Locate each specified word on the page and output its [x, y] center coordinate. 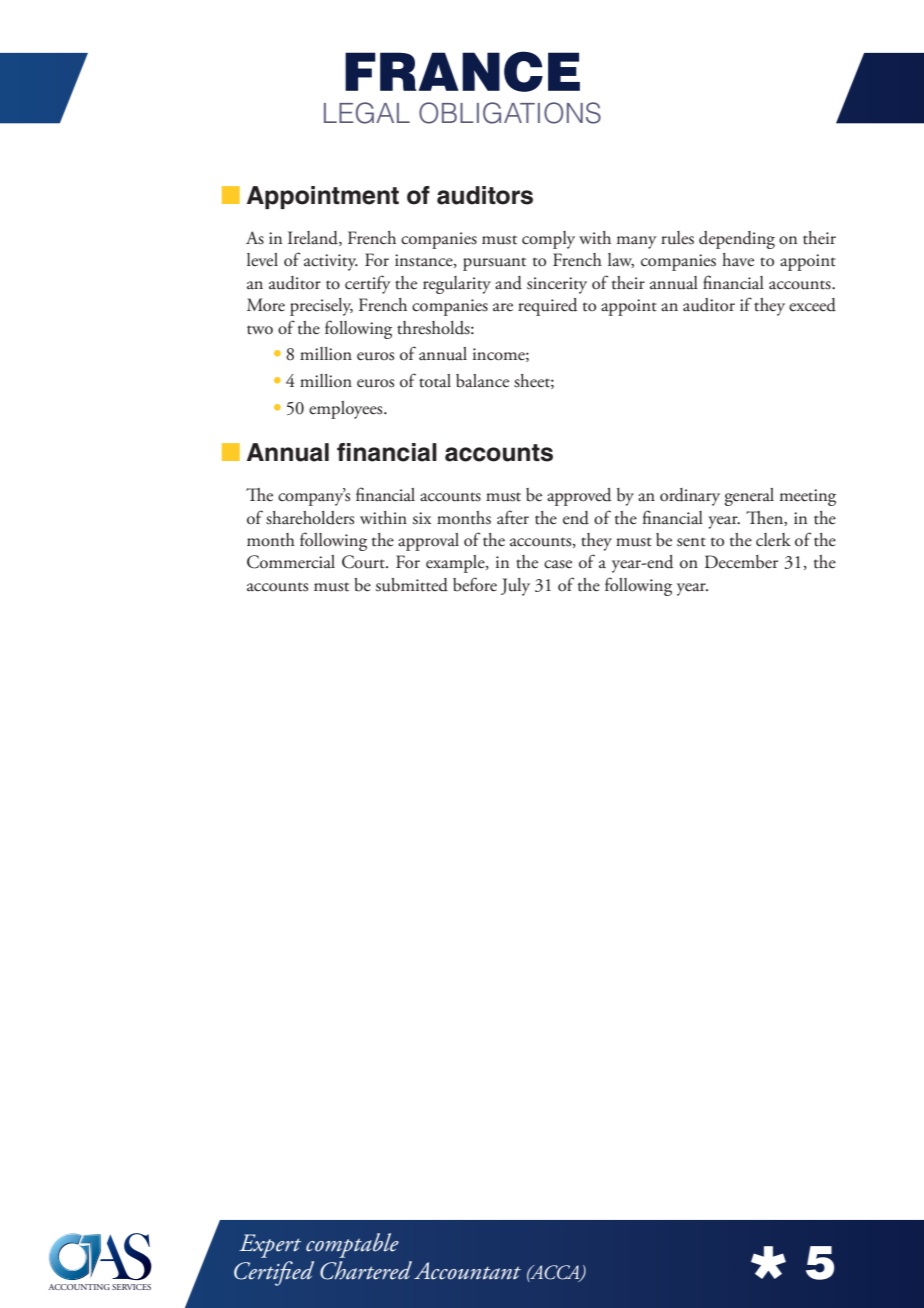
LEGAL [367, 113]
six [422, 518]
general [749, 497]
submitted [412, 585]
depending [737, 240]
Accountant [467, 1271]
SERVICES [131, 1287]
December [741, 562]
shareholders [310, 518]
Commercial [291, 562]
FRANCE [462, 71]
